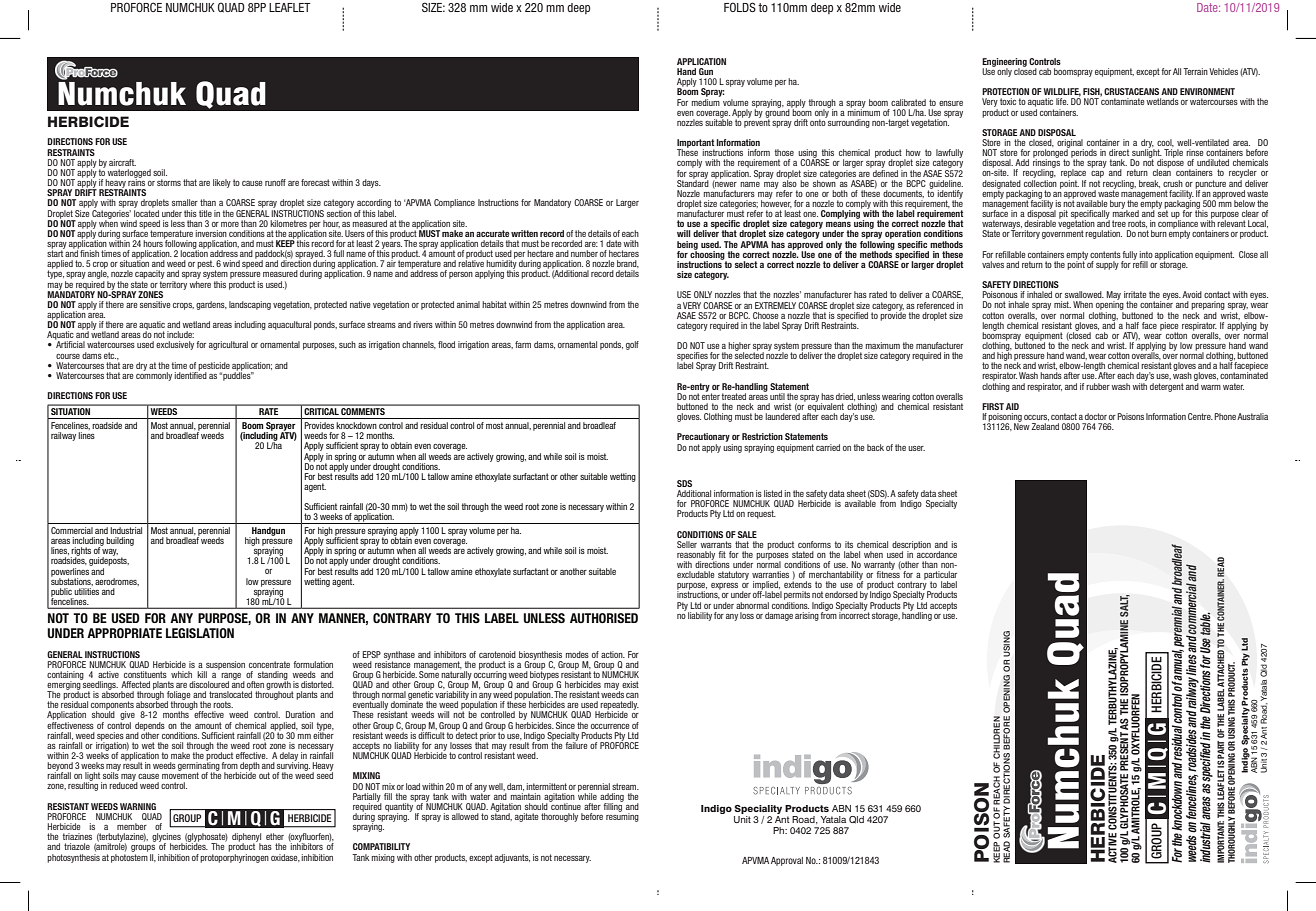 Image resolution: width=1316 pixels, height=911 pixels. I want to click on Engineering, so click(1004, 63).
